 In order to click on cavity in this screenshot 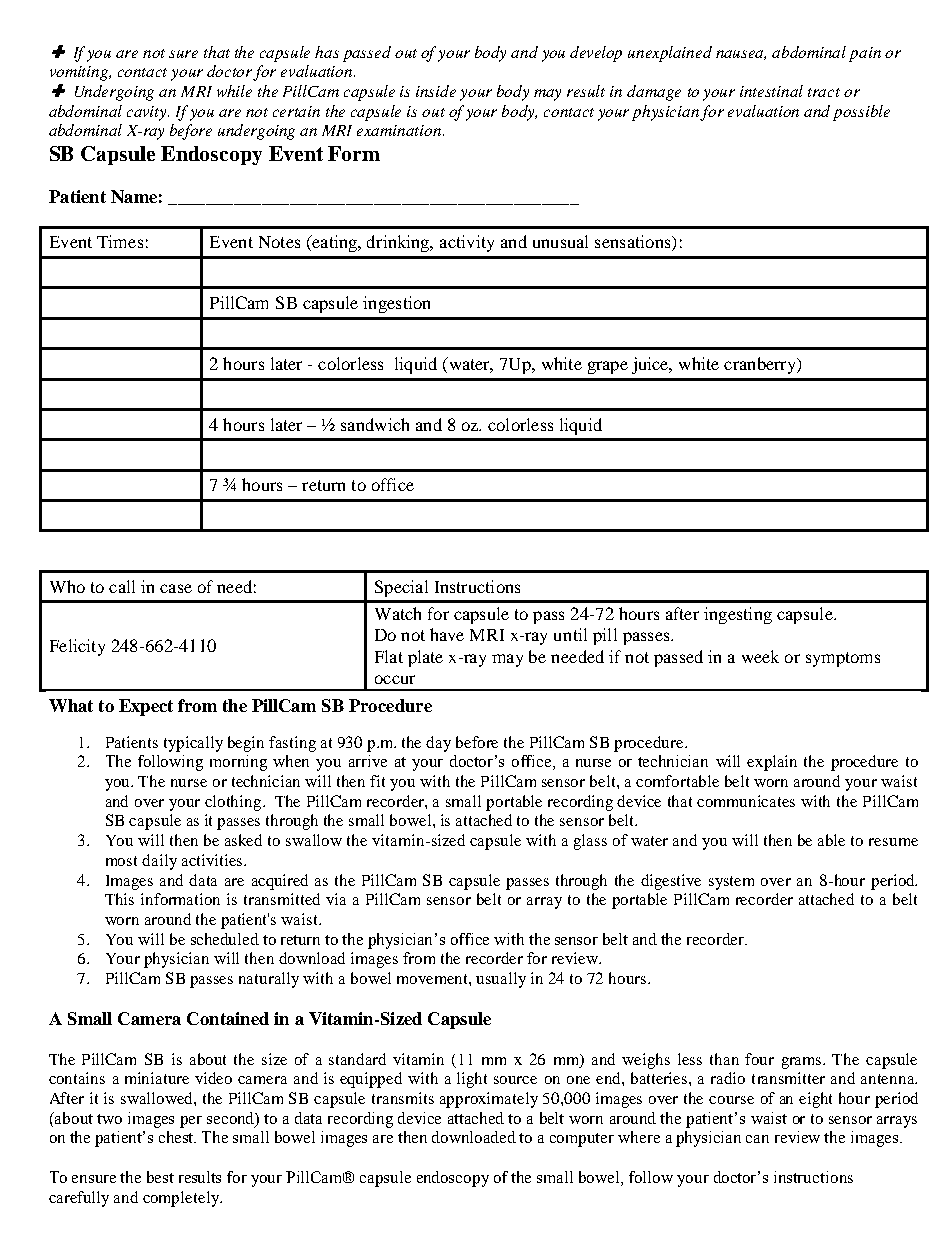, I will do `click(148, 113)`.
